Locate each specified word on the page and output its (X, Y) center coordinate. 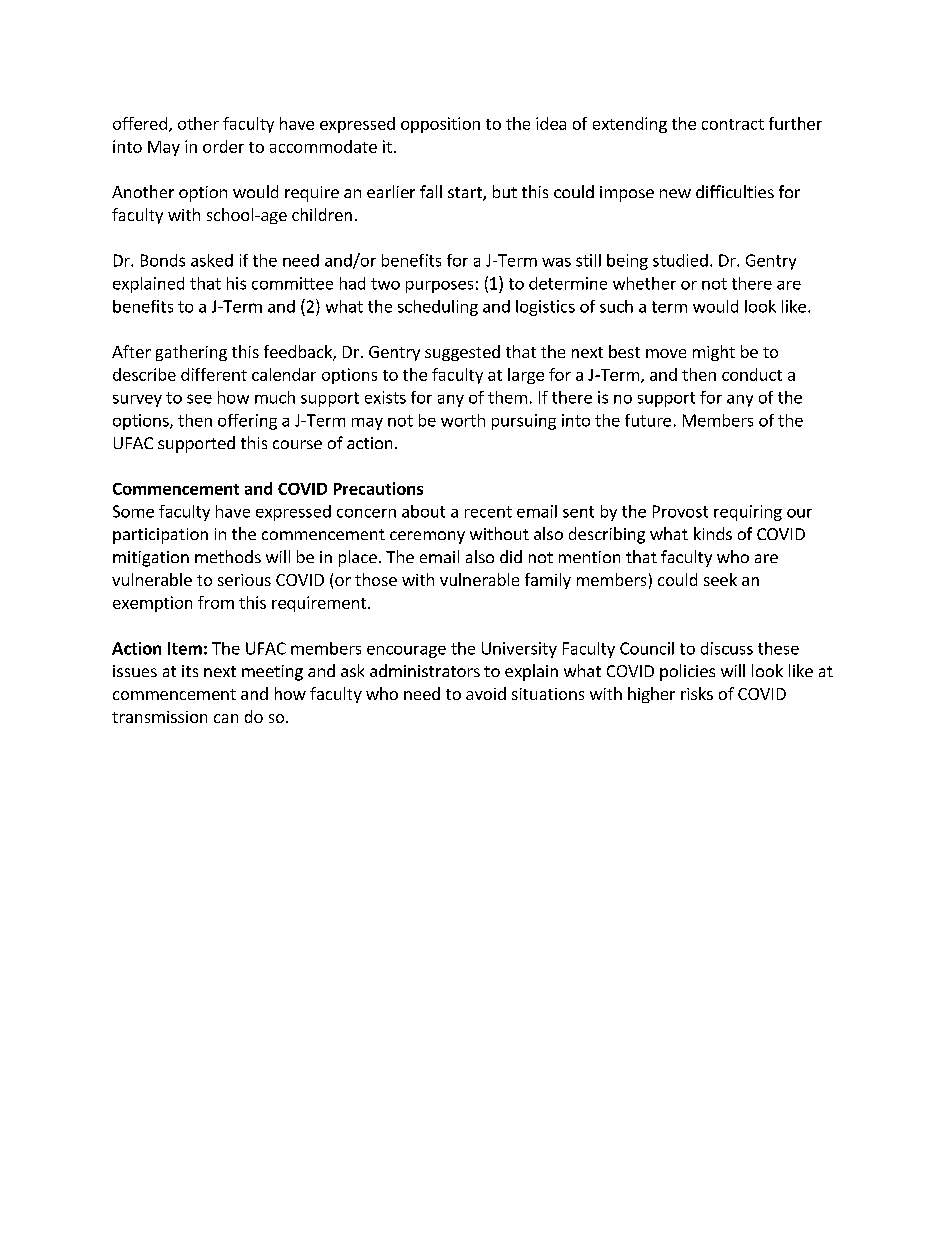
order (223, 146)
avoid (486, 693)
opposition (440, 125)
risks (697, 693)
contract (733, 124)
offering (247, 422)
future (648, 420)
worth (463, 420)
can (226, 718)
